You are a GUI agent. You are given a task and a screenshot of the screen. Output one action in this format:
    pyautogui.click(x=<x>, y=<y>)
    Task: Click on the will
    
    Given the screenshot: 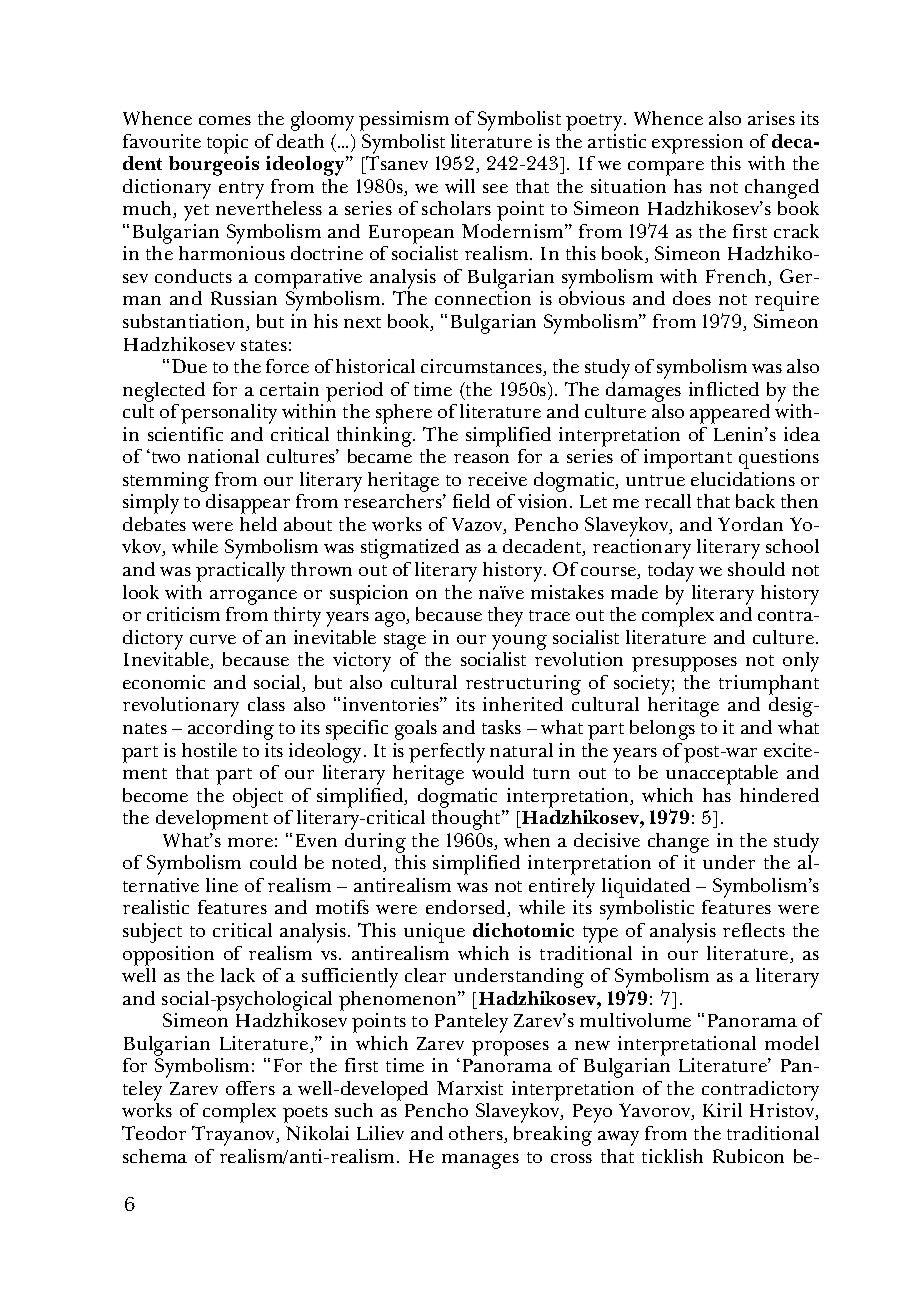 What is the action you would take?
    pyautogui.click(x=460, y=186)
